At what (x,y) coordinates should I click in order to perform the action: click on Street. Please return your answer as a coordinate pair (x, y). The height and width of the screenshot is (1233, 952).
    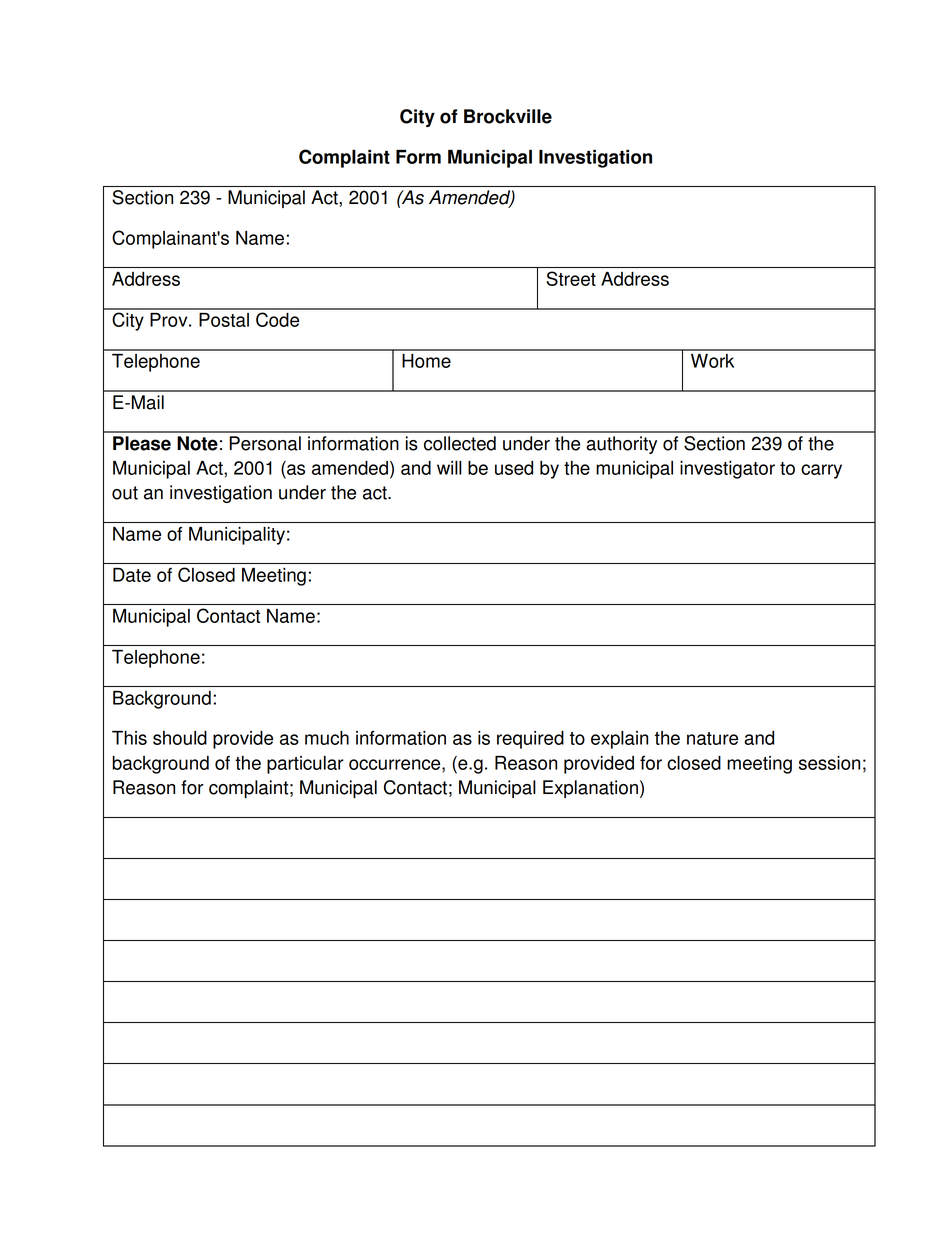
    Looking at the image, I should click on (571, 278).
